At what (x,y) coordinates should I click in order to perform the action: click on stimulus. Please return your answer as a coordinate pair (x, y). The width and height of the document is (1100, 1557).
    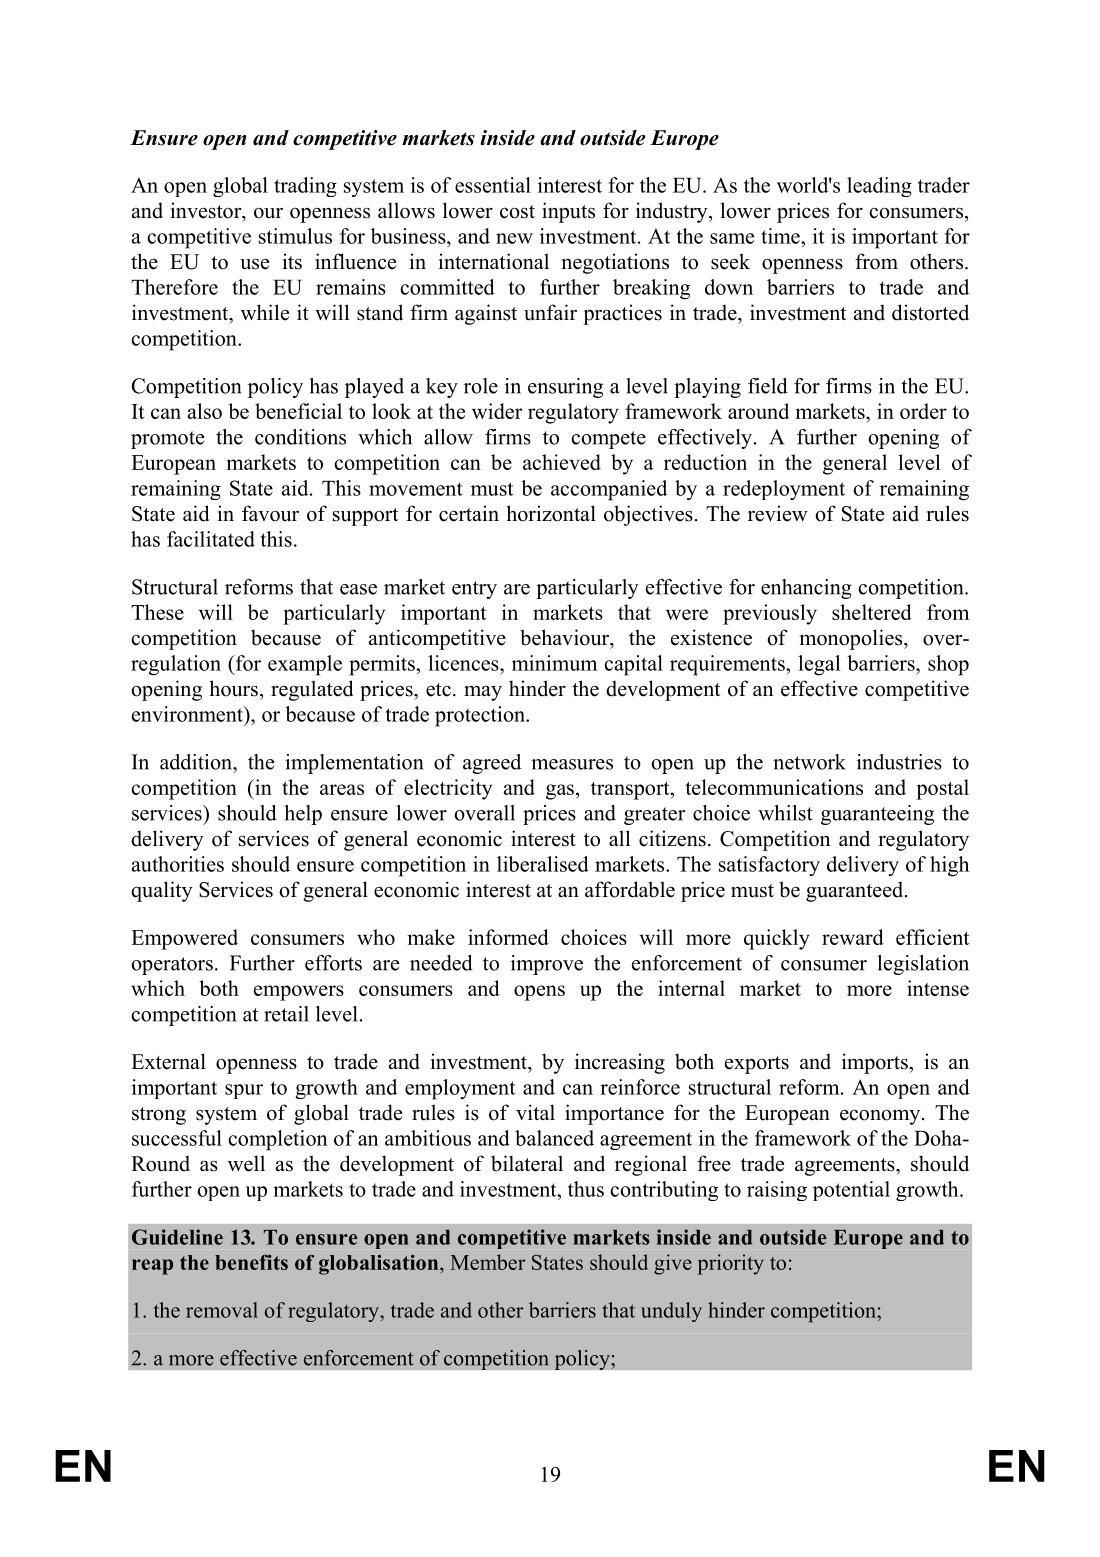
    Looking at the image, I should click on (295, 236).
